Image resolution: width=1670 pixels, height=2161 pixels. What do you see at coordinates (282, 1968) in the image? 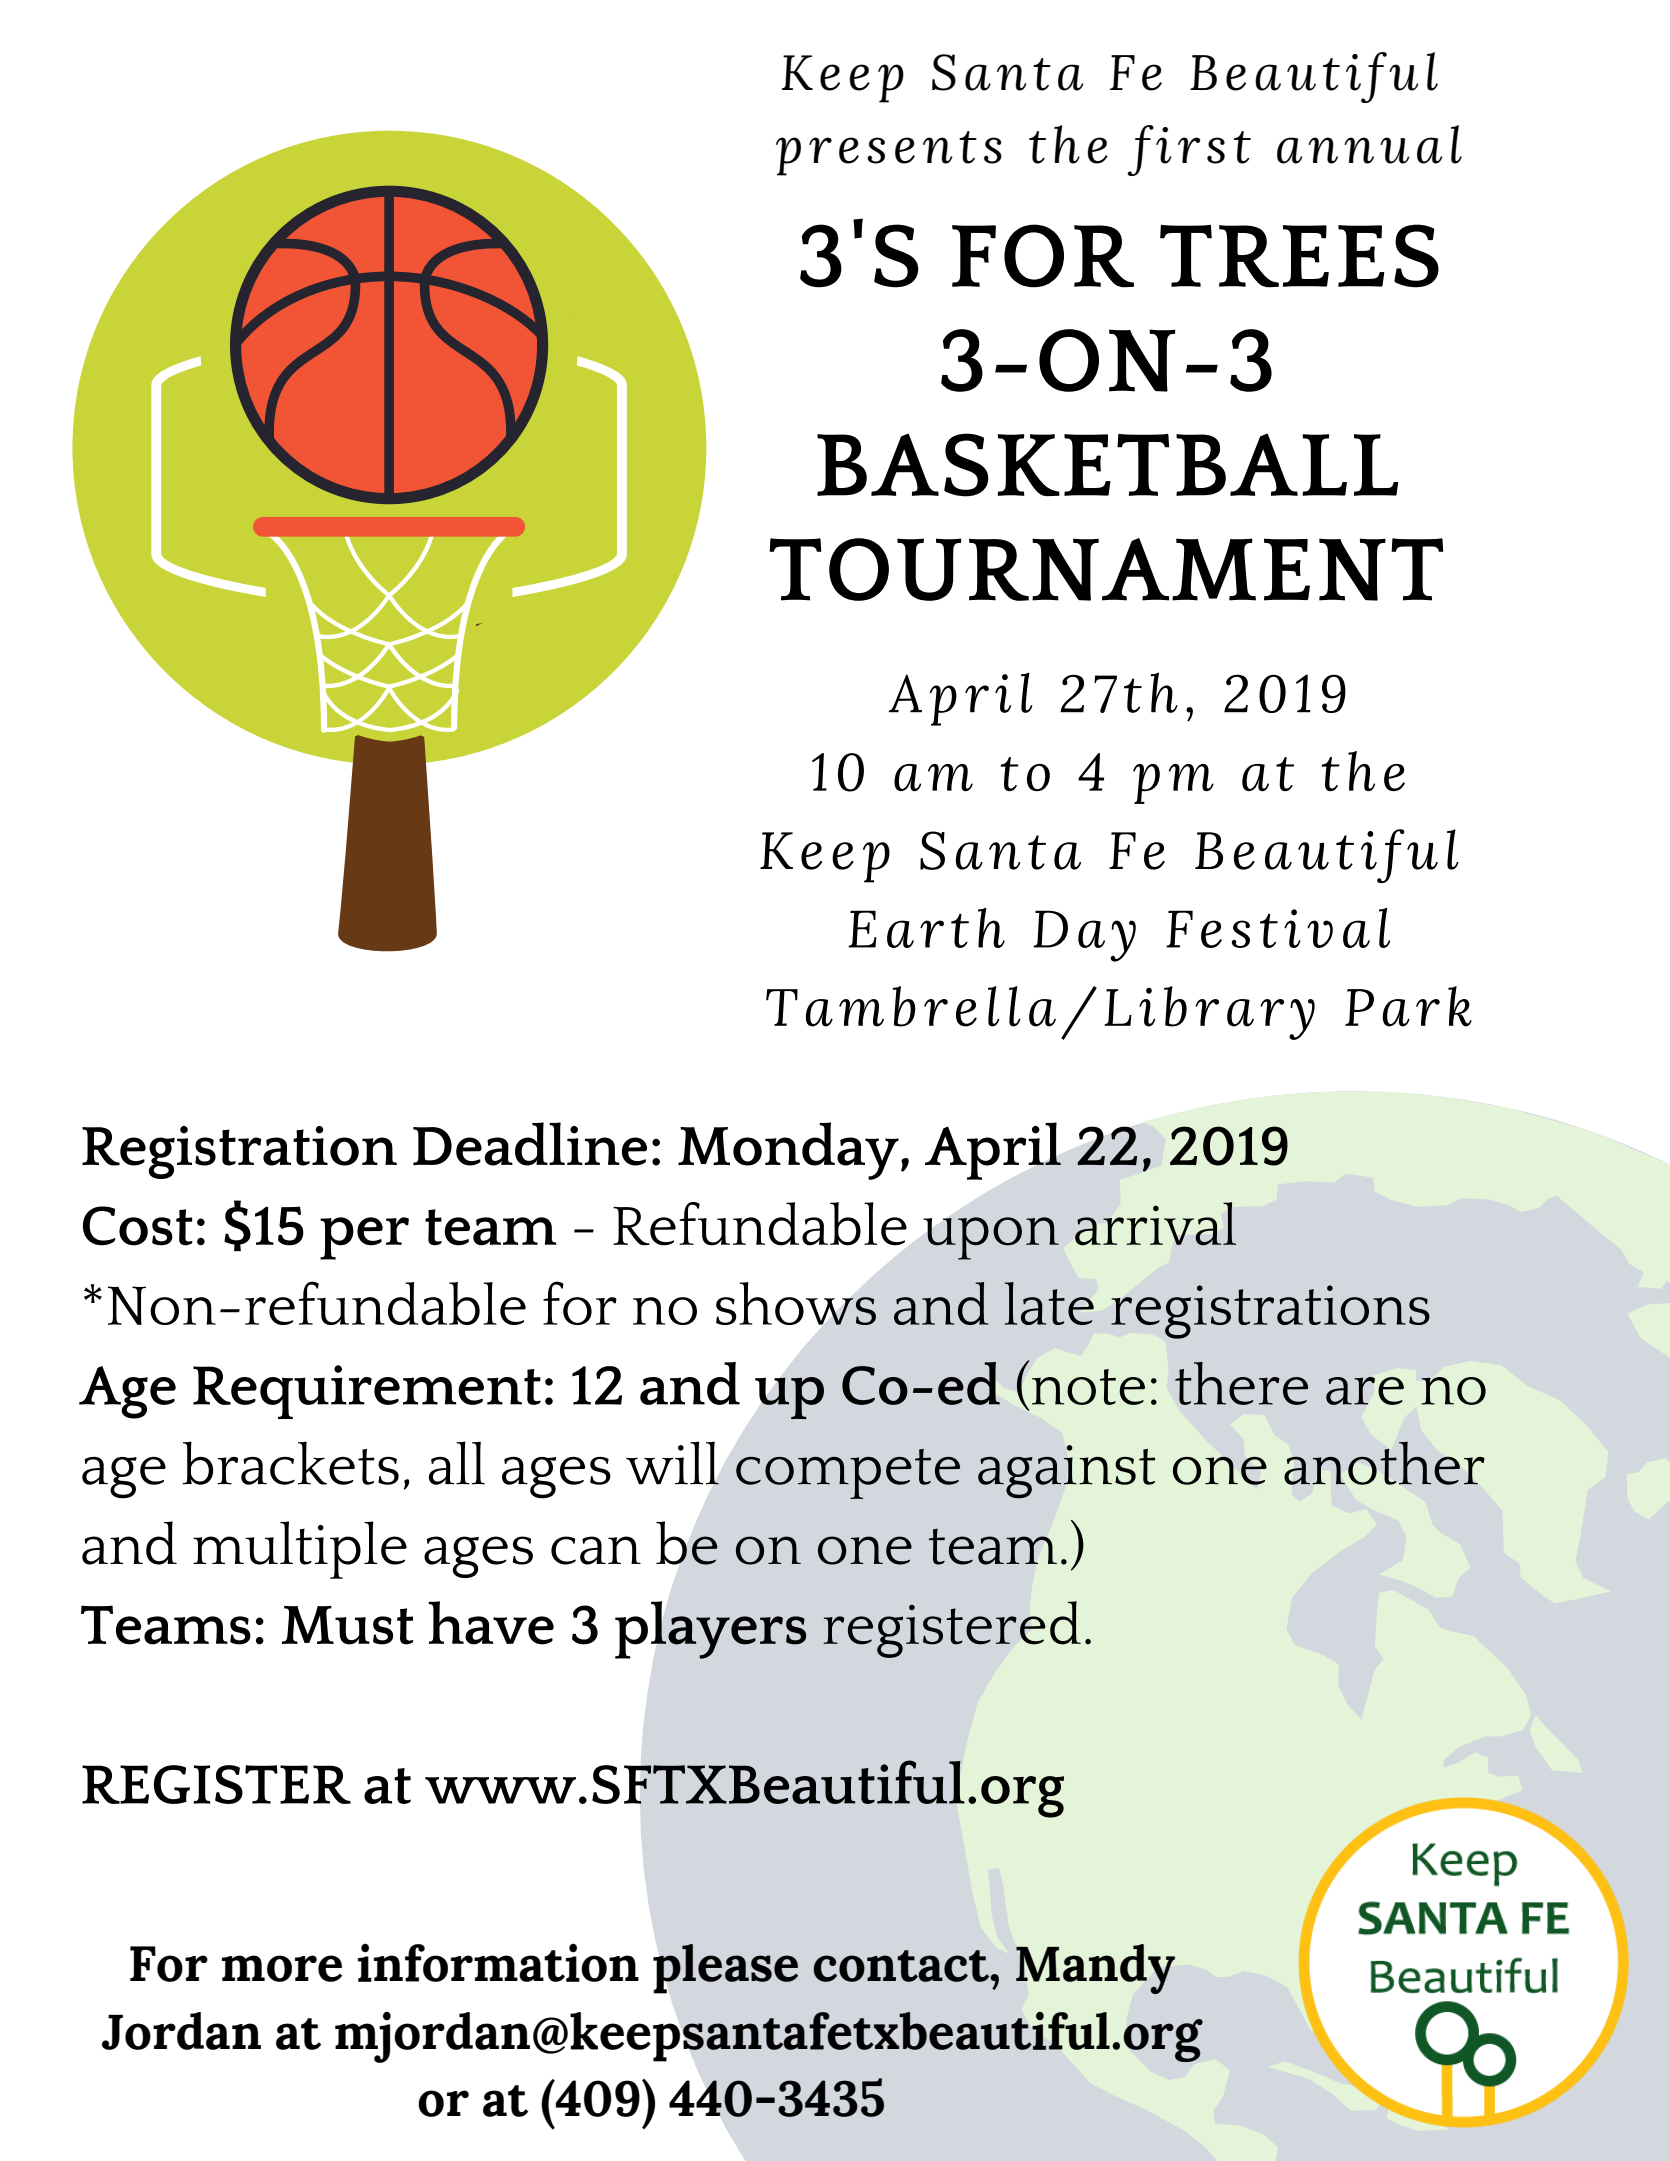
I see `more` at bounding box center [282, 1968].
